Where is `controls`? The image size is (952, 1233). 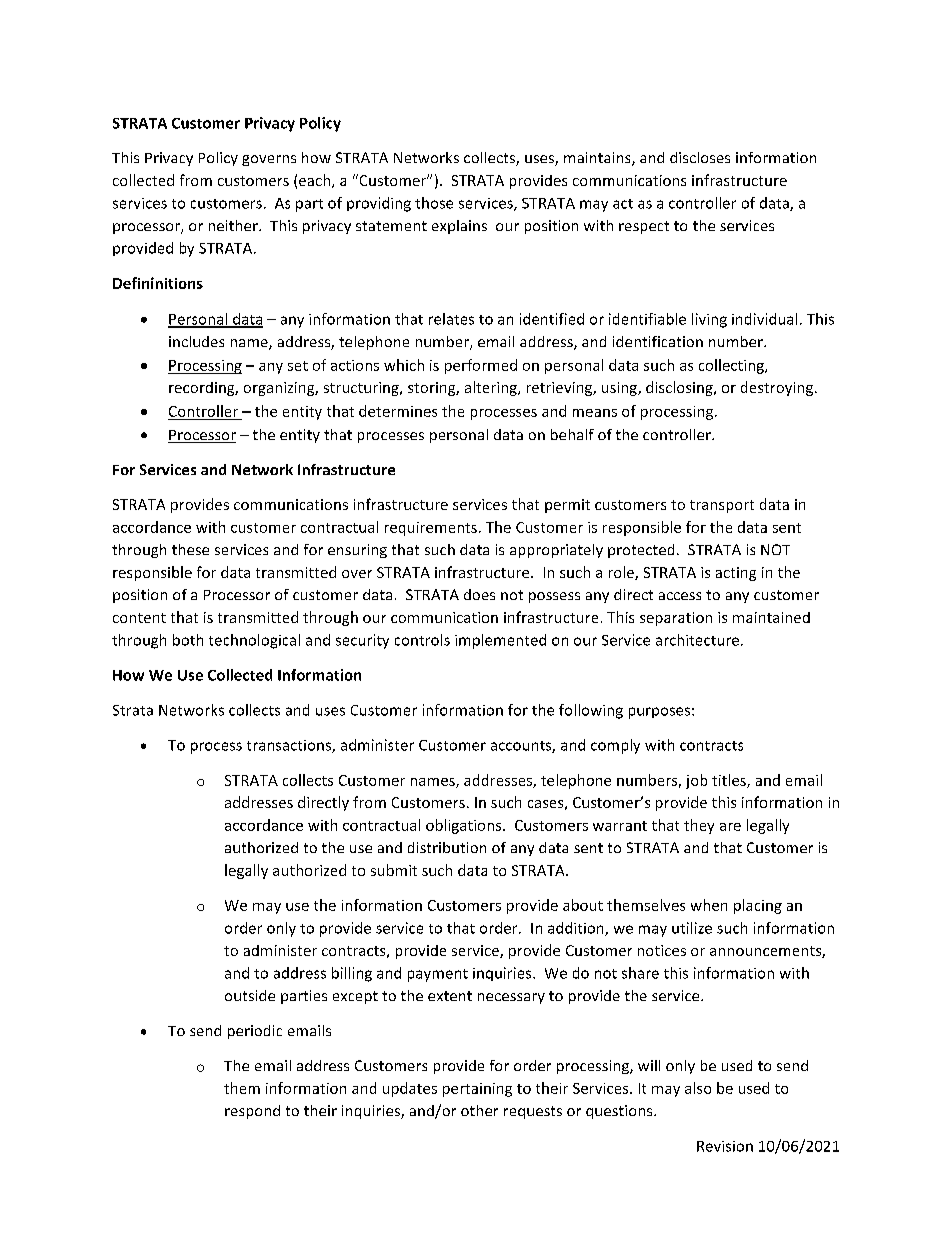 controls is located at coordinates (422, 640).
